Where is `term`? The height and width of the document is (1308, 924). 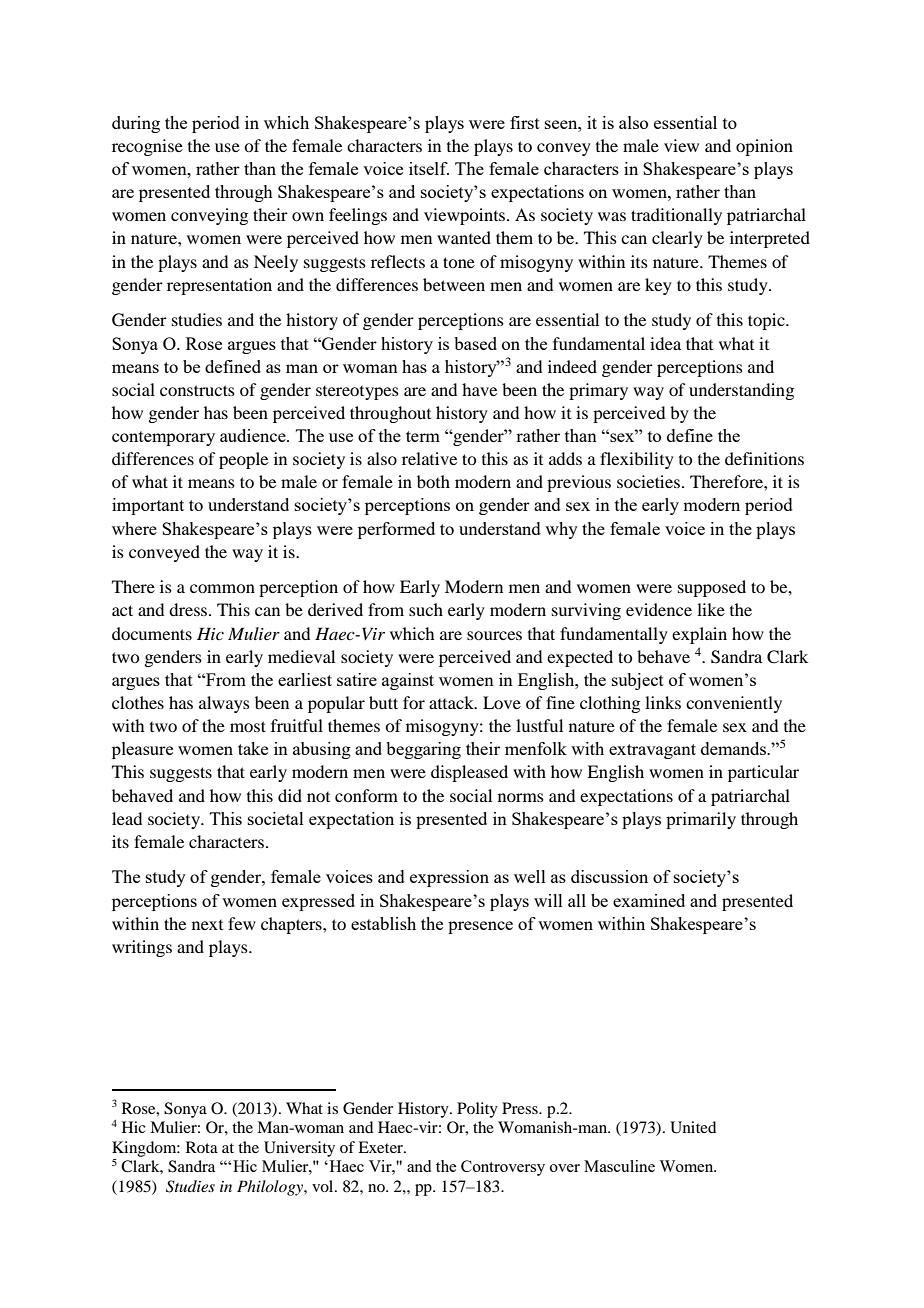 term is located at coordinates (423, 436).
